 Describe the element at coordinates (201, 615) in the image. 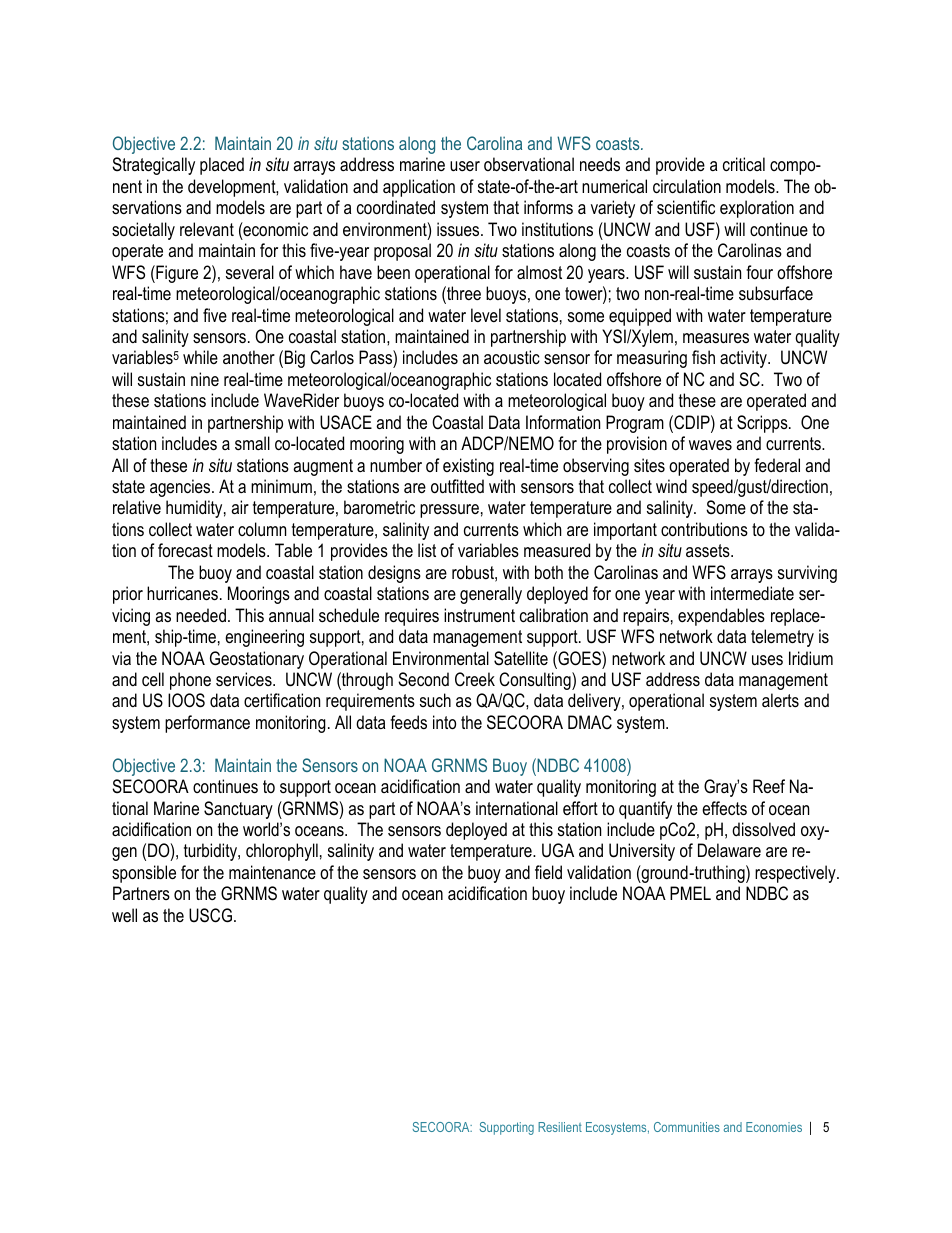

I see `needed` at that location.
